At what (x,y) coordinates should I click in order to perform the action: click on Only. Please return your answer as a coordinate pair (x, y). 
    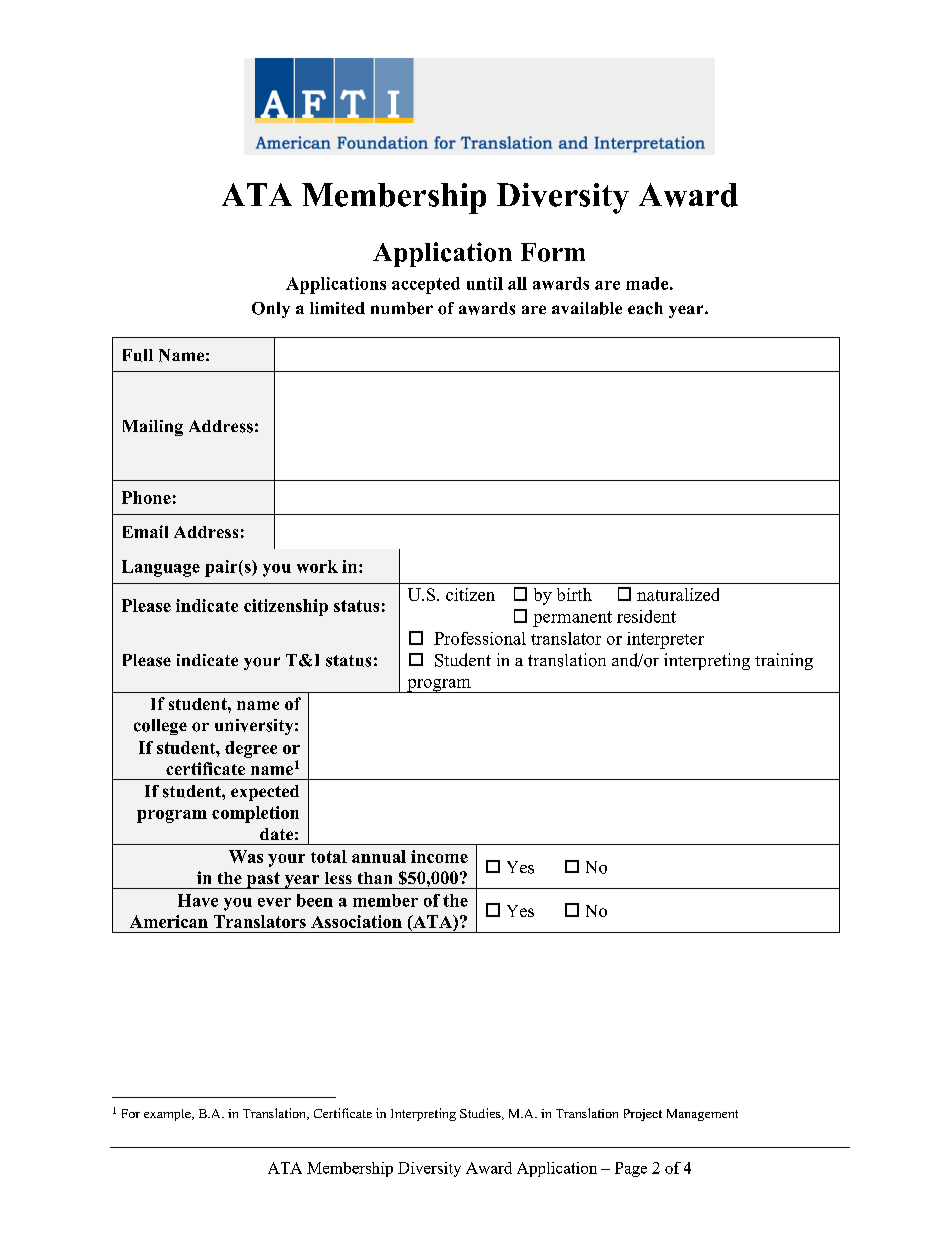
    Looking at the image, I should click on (271, 310).
